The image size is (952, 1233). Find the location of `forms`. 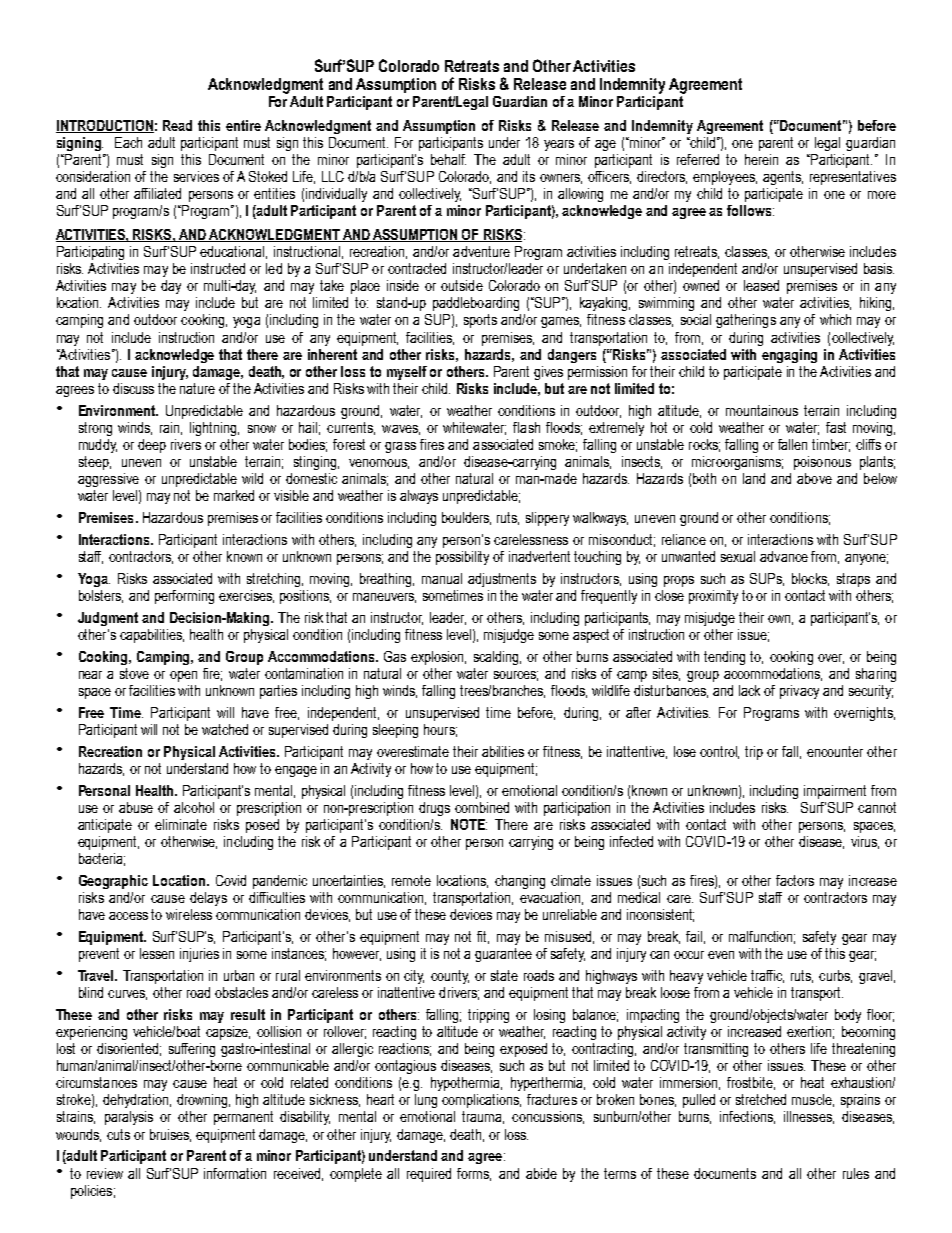

forms is located at coordinates (474, 1174).
